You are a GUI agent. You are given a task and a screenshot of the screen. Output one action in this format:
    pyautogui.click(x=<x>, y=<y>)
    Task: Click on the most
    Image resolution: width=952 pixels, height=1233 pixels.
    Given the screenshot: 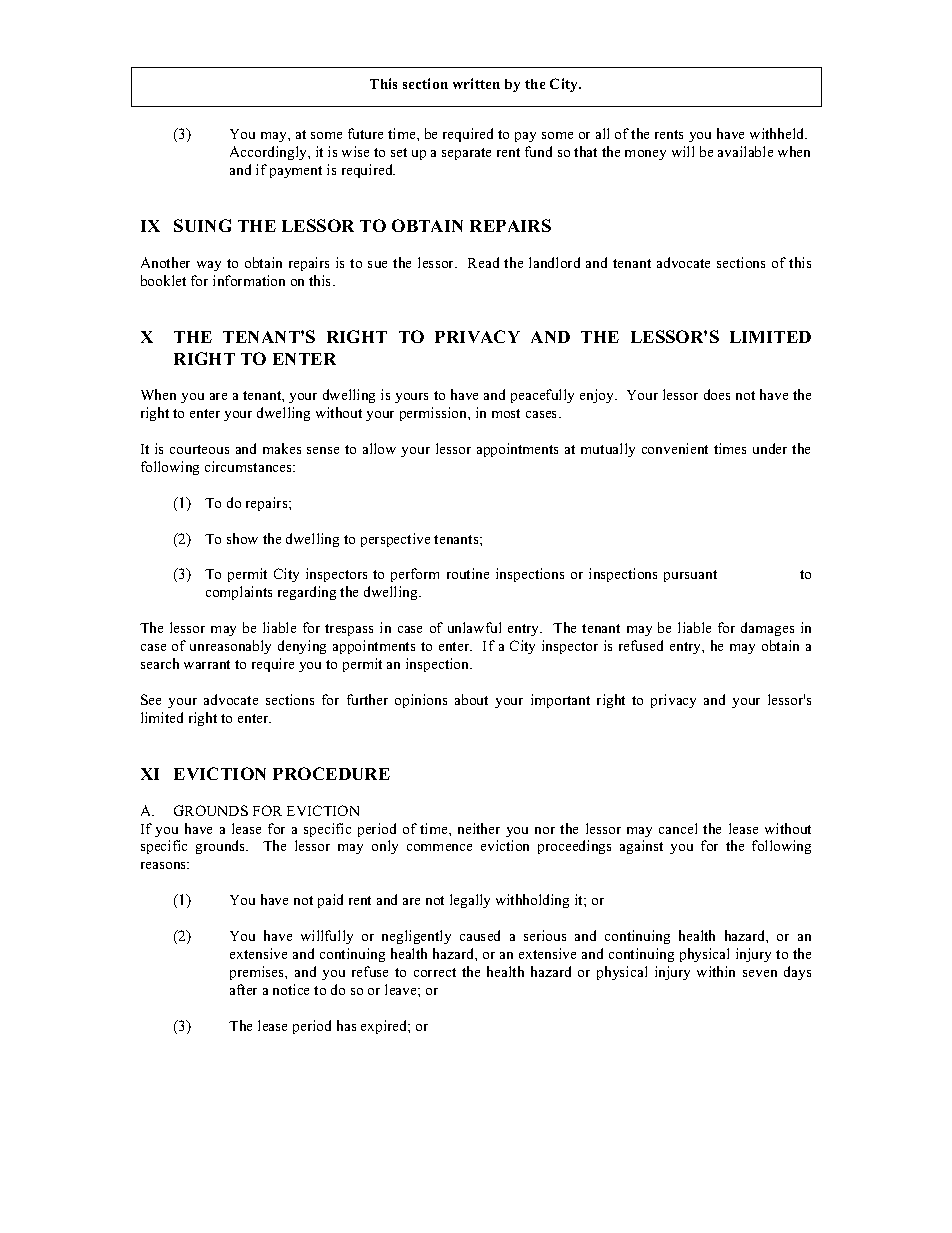 What is the action you would take?
    pyautogui.click(x=506, y=413)
